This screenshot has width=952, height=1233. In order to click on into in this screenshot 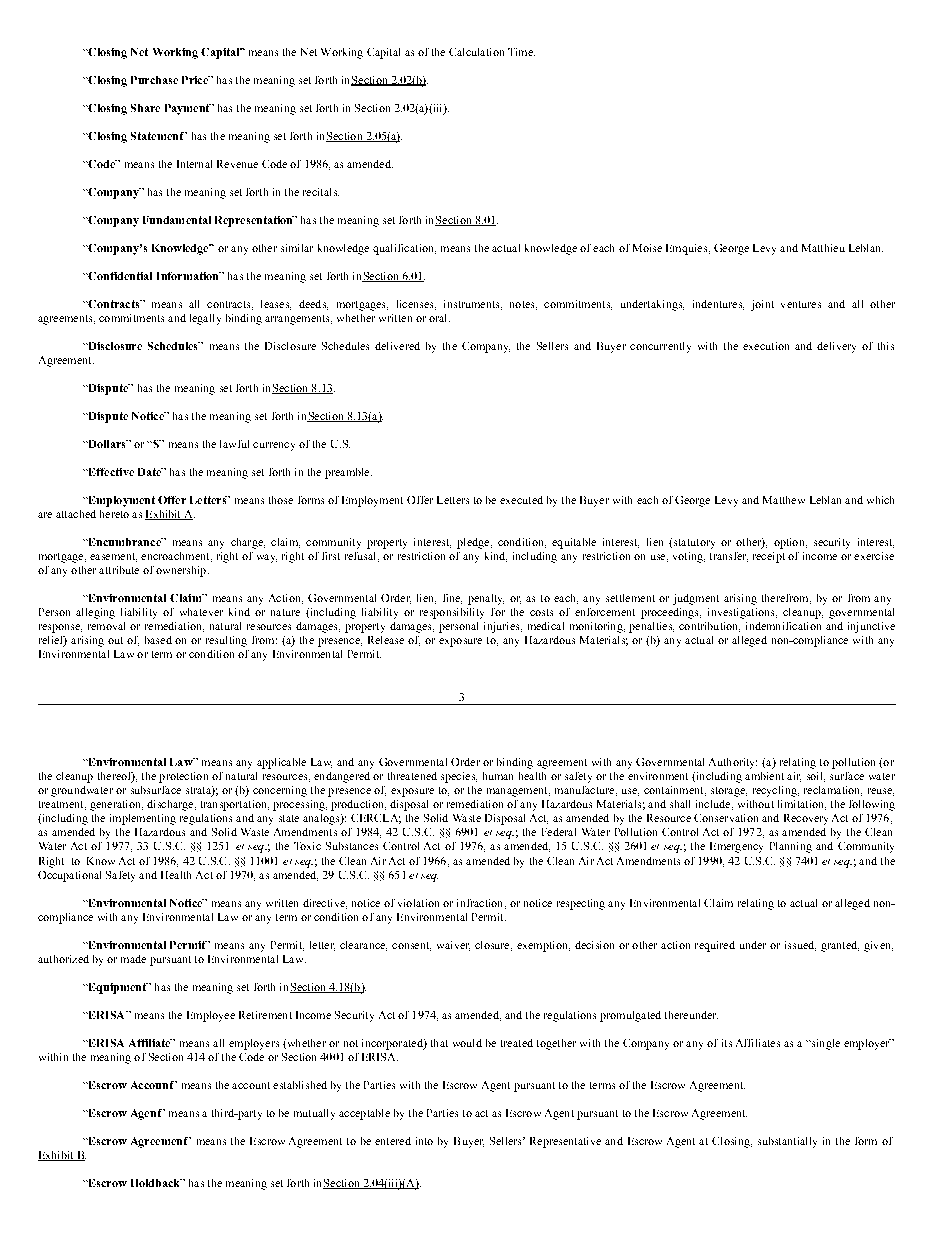, I will do `click(424, 1141)`.
